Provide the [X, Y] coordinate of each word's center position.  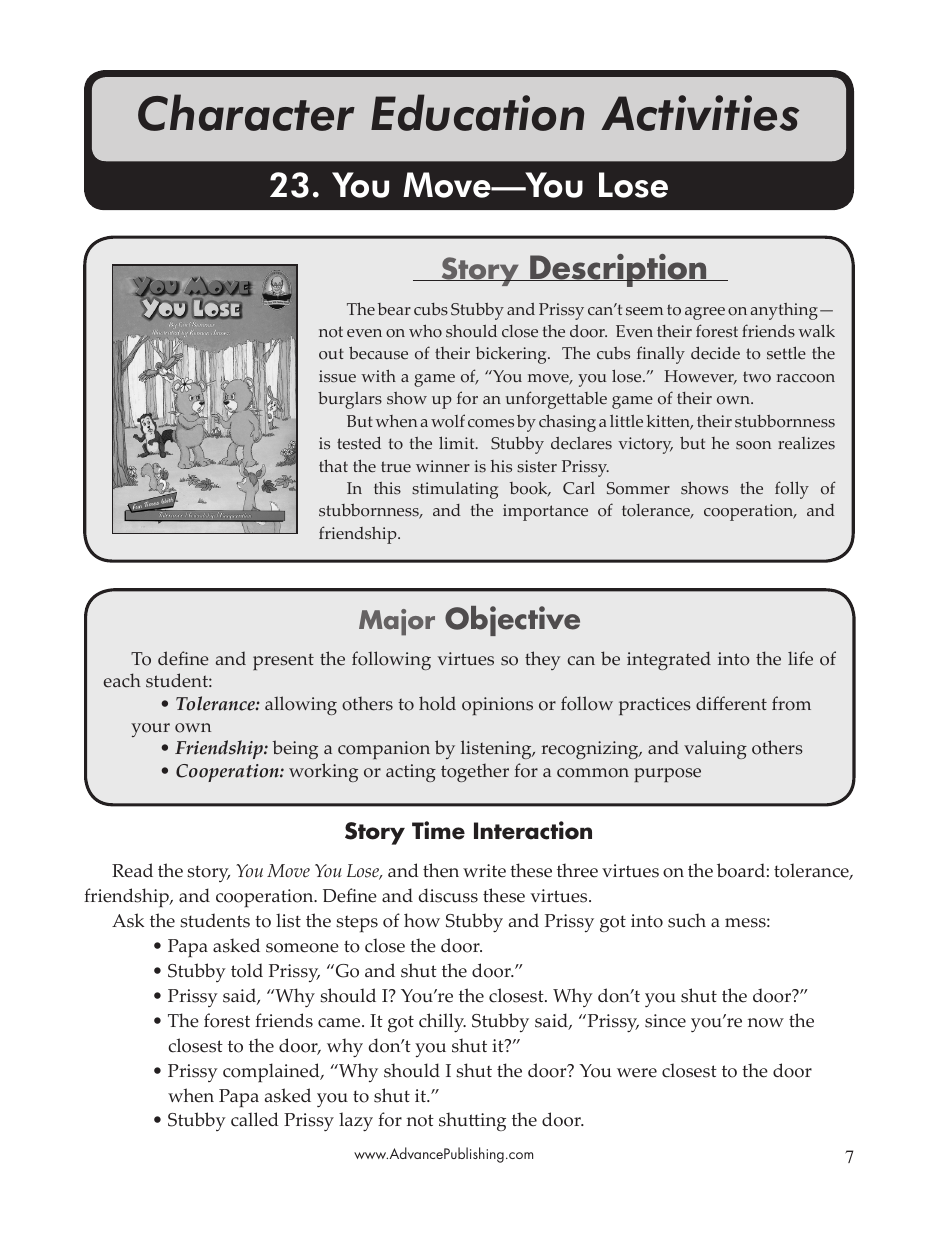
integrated [669, 660]
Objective [512, 621]
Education [477, 112]
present [283, 661]
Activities [700, 113]
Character [246, 112]
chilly [442, 1023]
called [255, 1119]
